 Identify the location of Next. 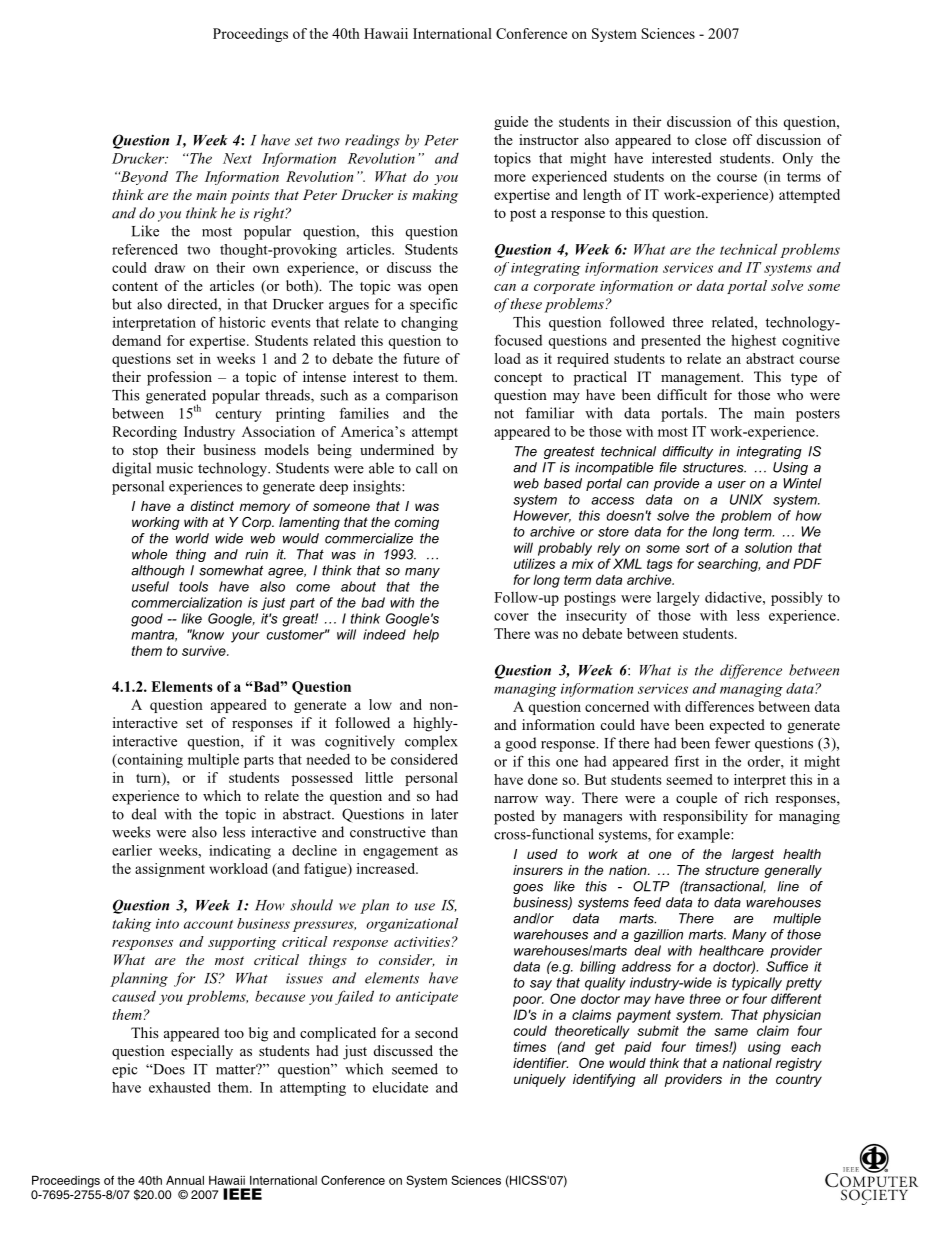
(237, 158).
